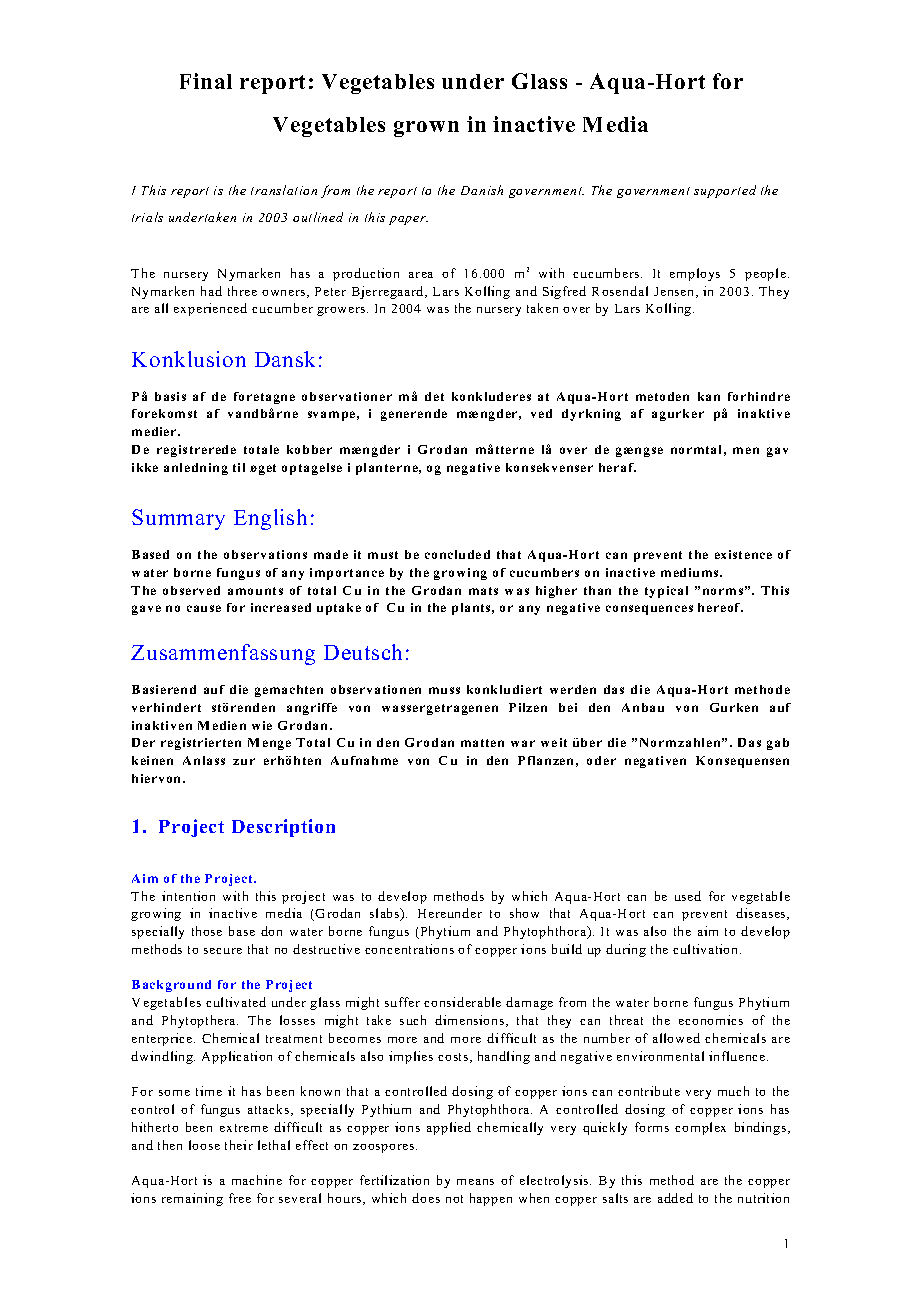 The height and width of the screenshot is (1307, 924). I want to click on mediums, so click(691, 572).
